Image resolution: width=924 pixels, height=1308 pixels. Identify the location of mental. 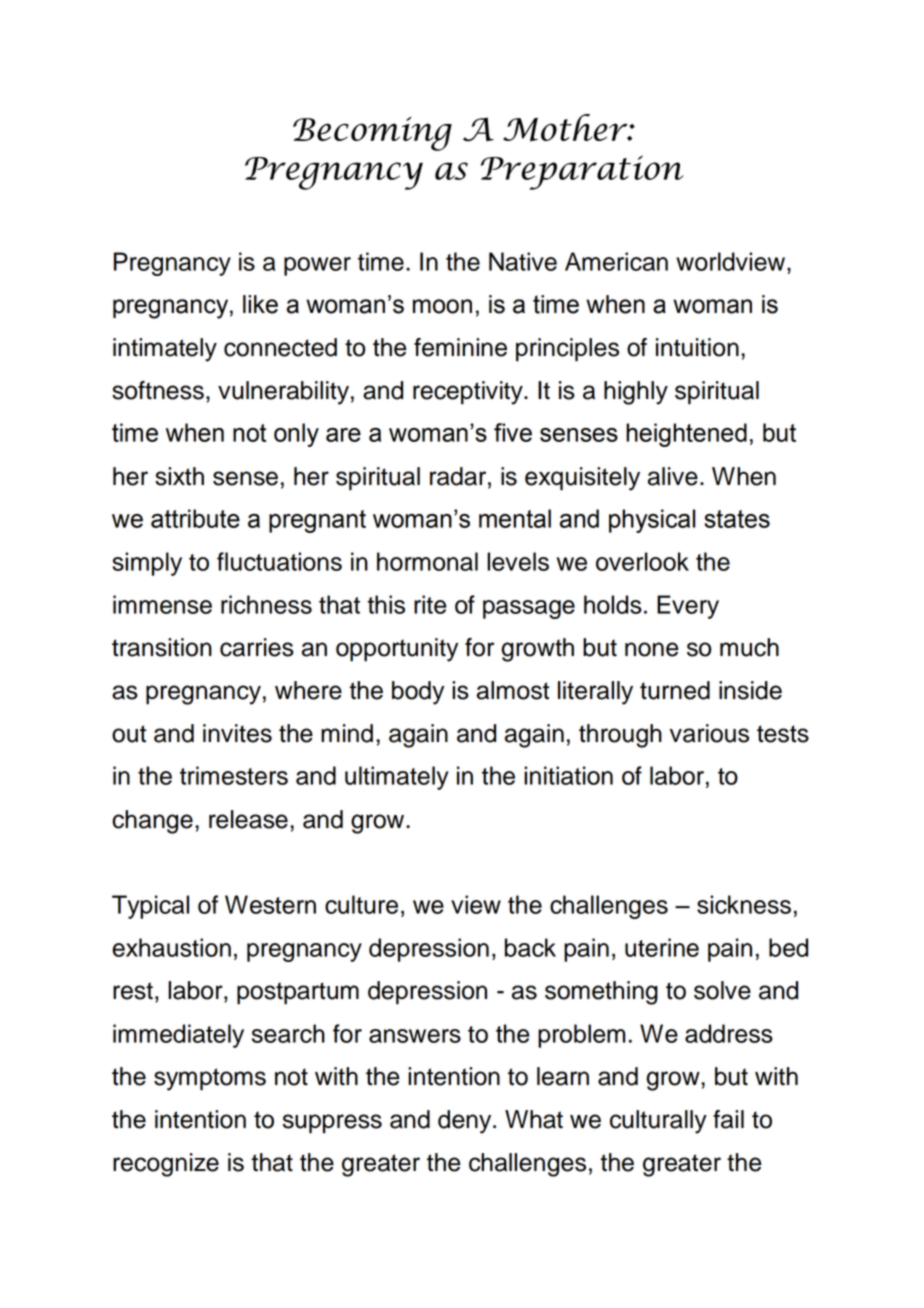
(515, 518).
